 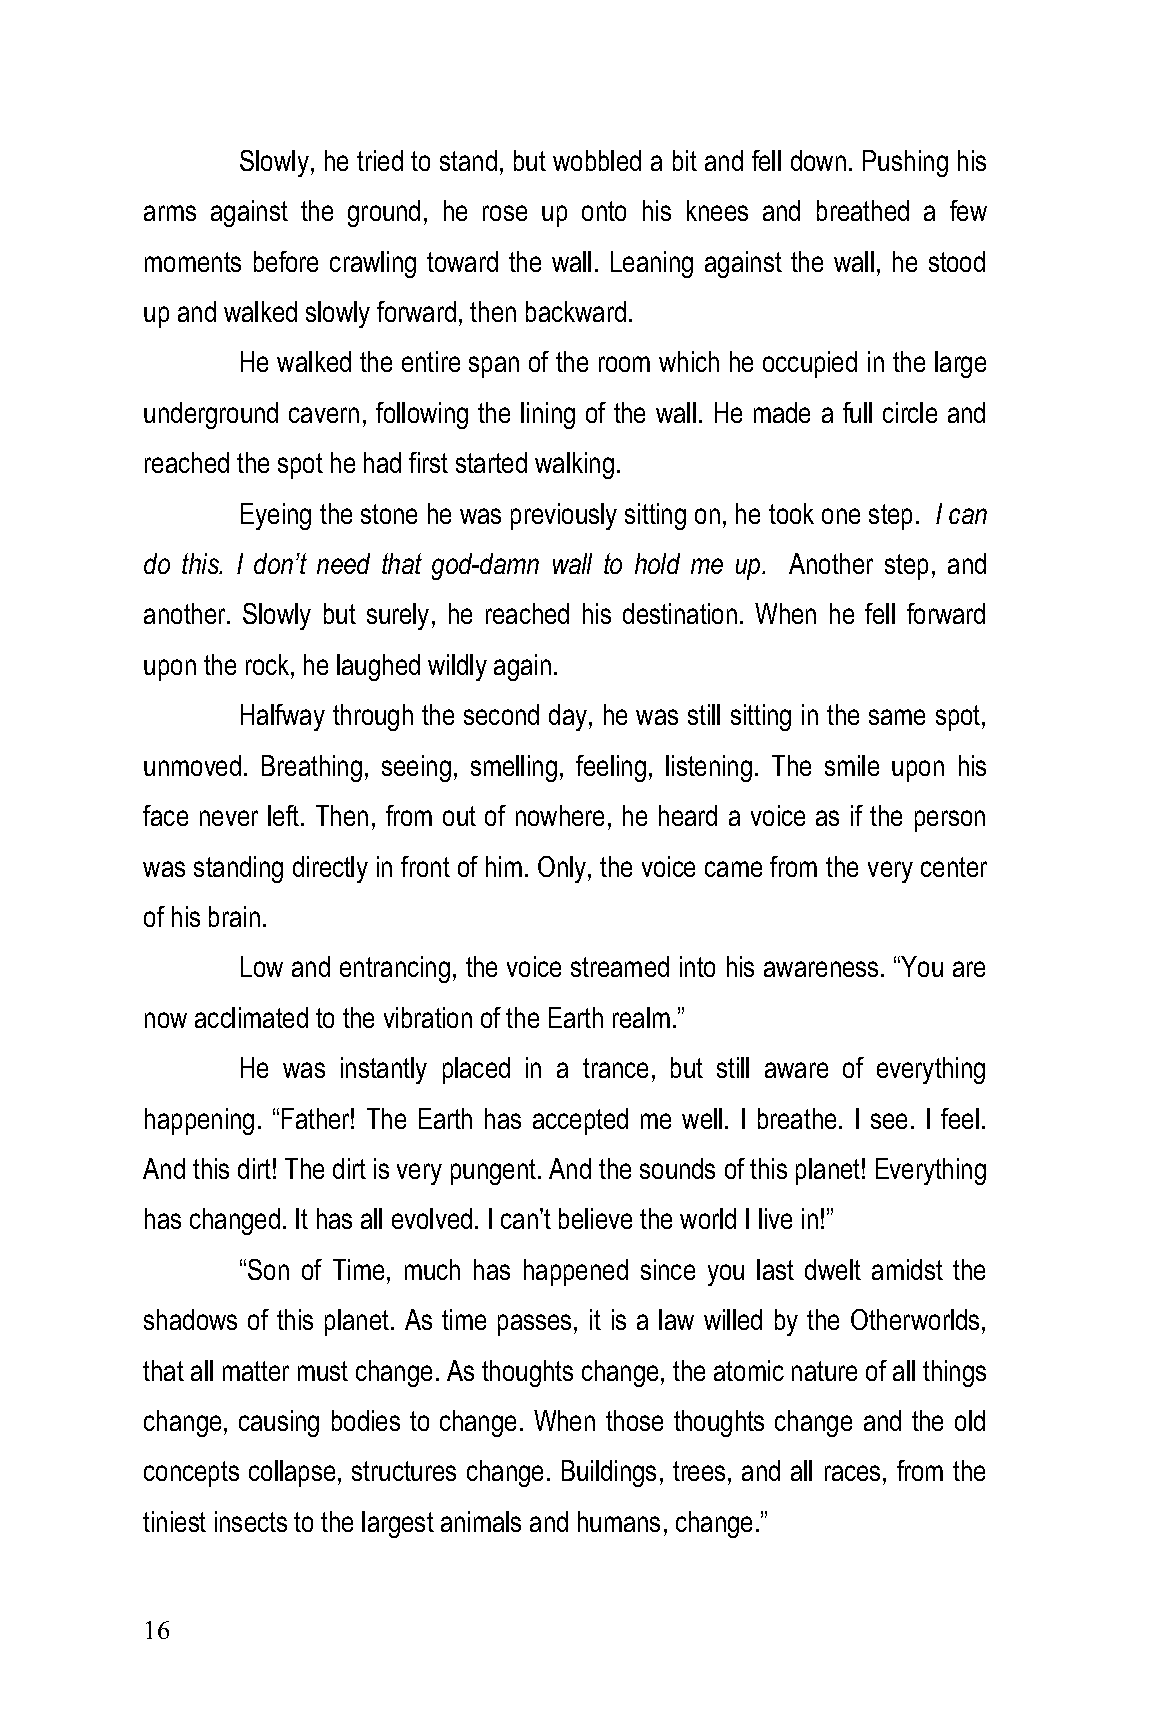 What do you see at coordinates (905, 163) in the screenshot?
I see `Pushing` at bounding box center [905, 163].
